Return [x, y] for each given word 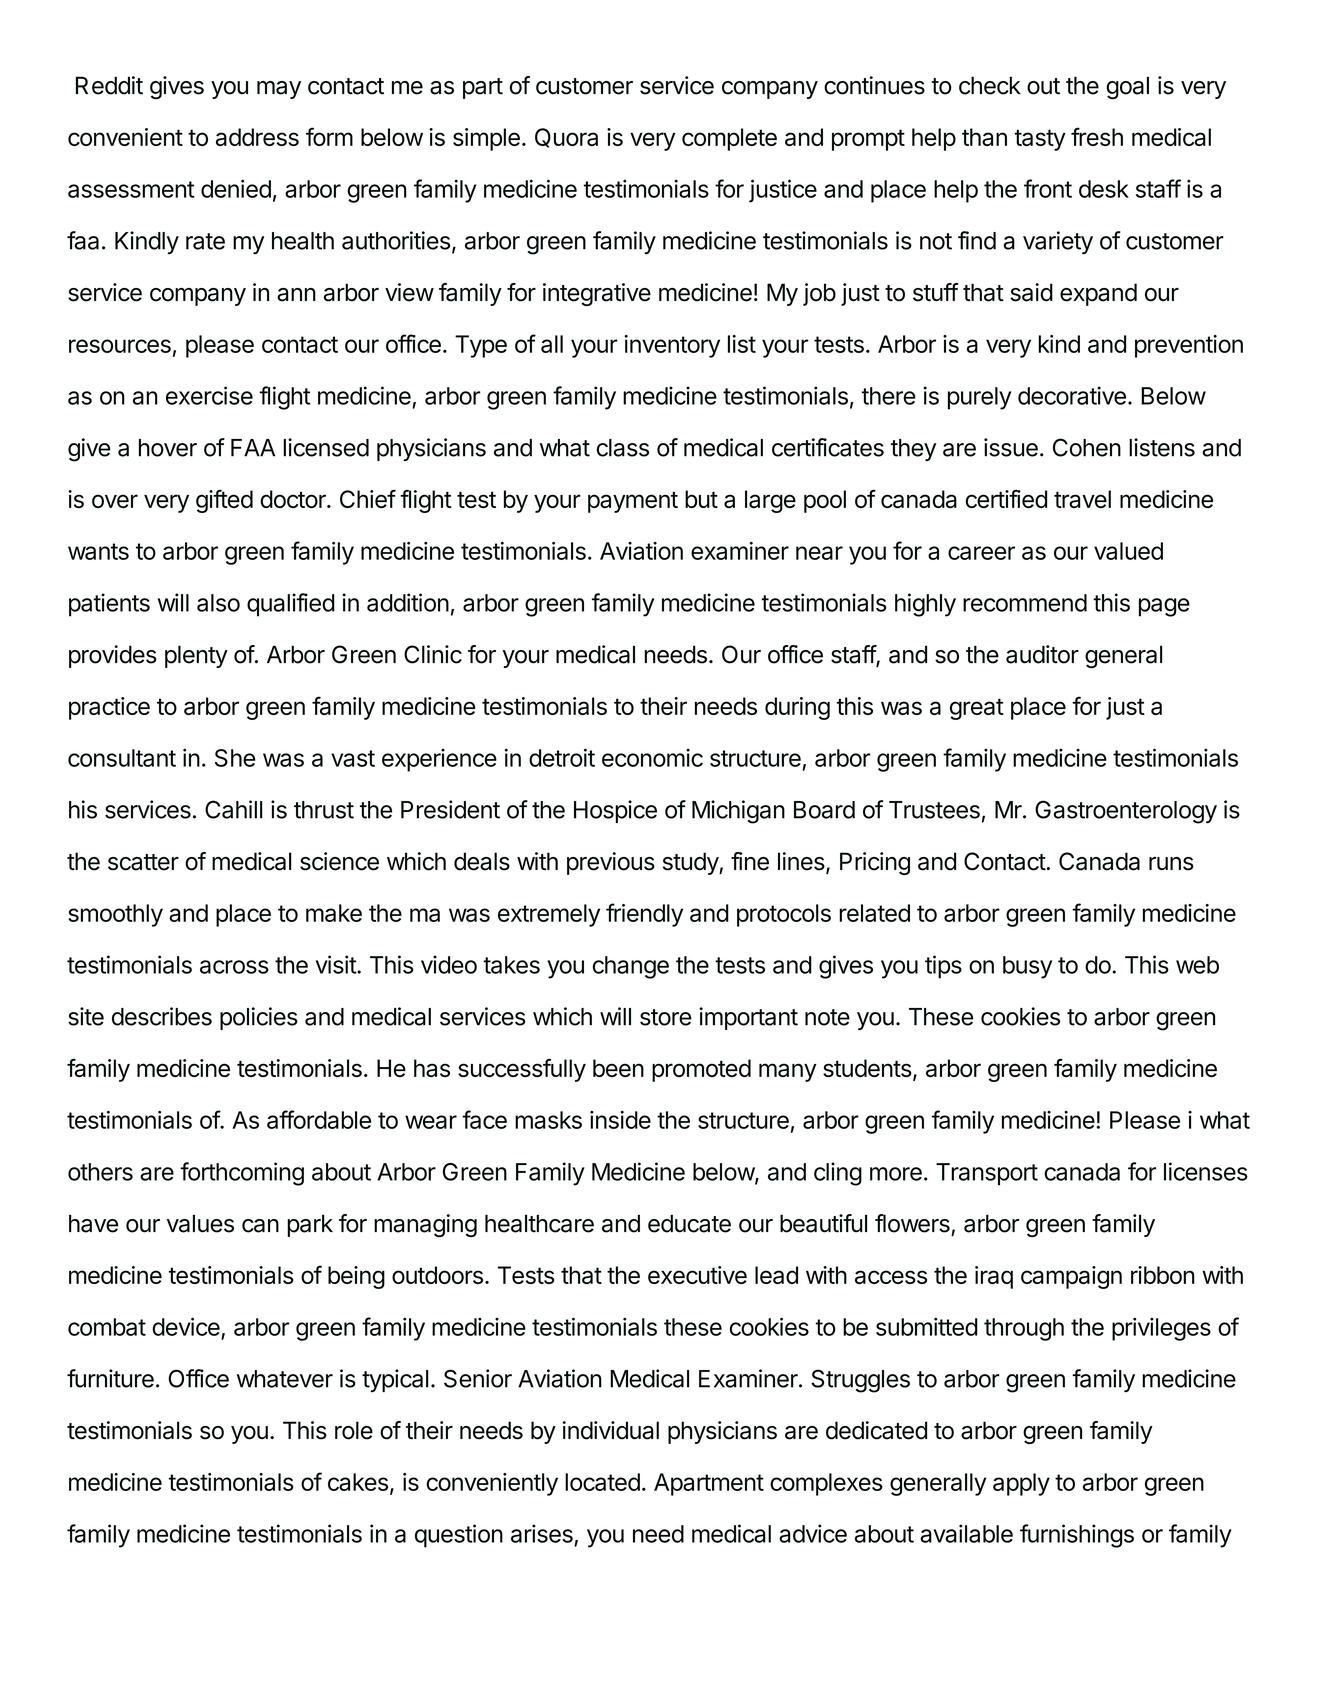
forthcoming [242, 1174]
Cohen [1087, 447]
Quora [566, 138]
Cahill [233, 809]
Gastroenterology [1126, 812]
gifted [224, 501]
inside [620, 1120]
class [623, 448]
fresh [1097, 136]
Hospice [615, 811]
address [257, 137]
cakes [358, 1482]
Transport [987, 1174]
